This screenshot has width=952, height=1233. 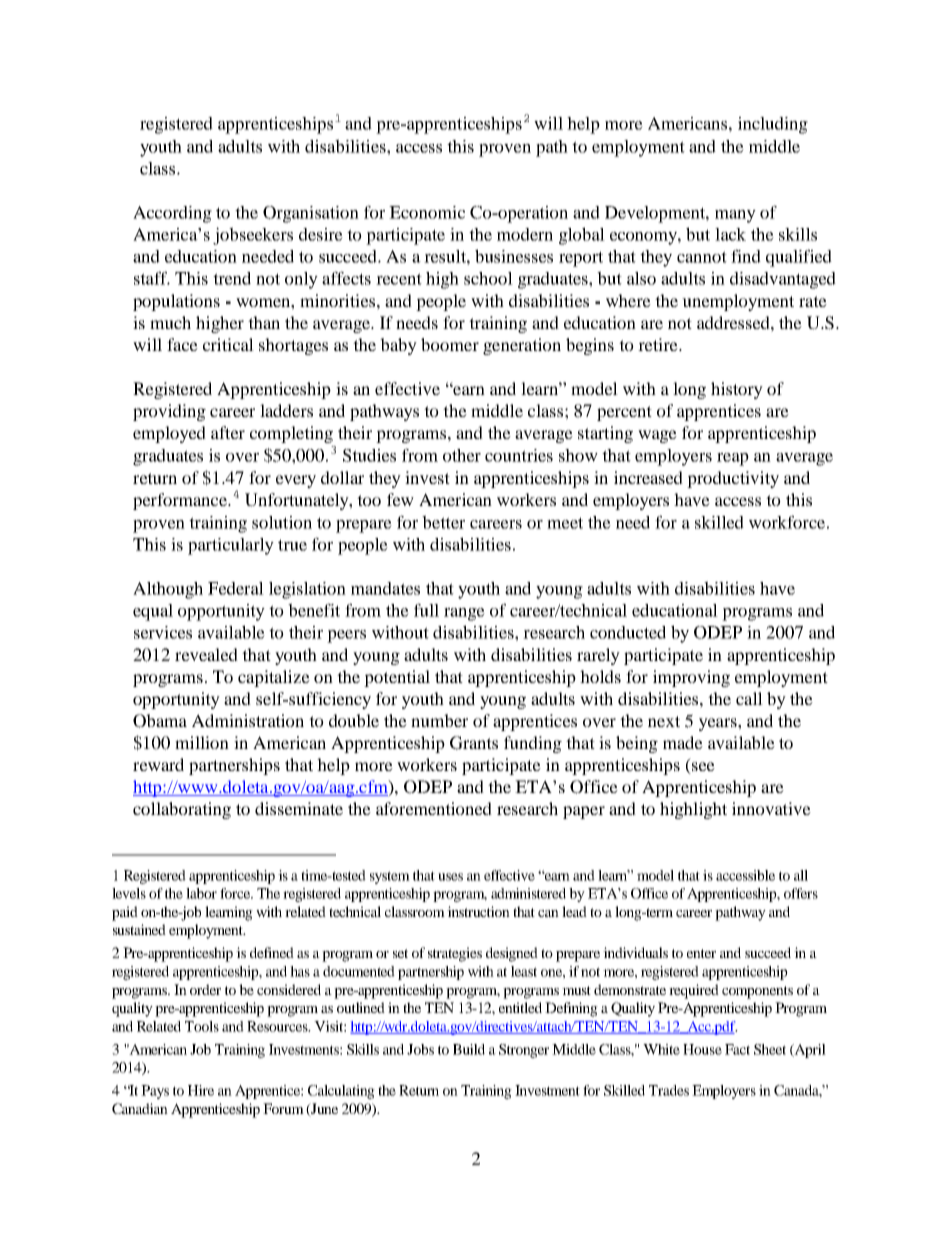 What do you see at coordinates (737, 390) in the screenshot?
I see `history` at bounding box center [737, 390].
